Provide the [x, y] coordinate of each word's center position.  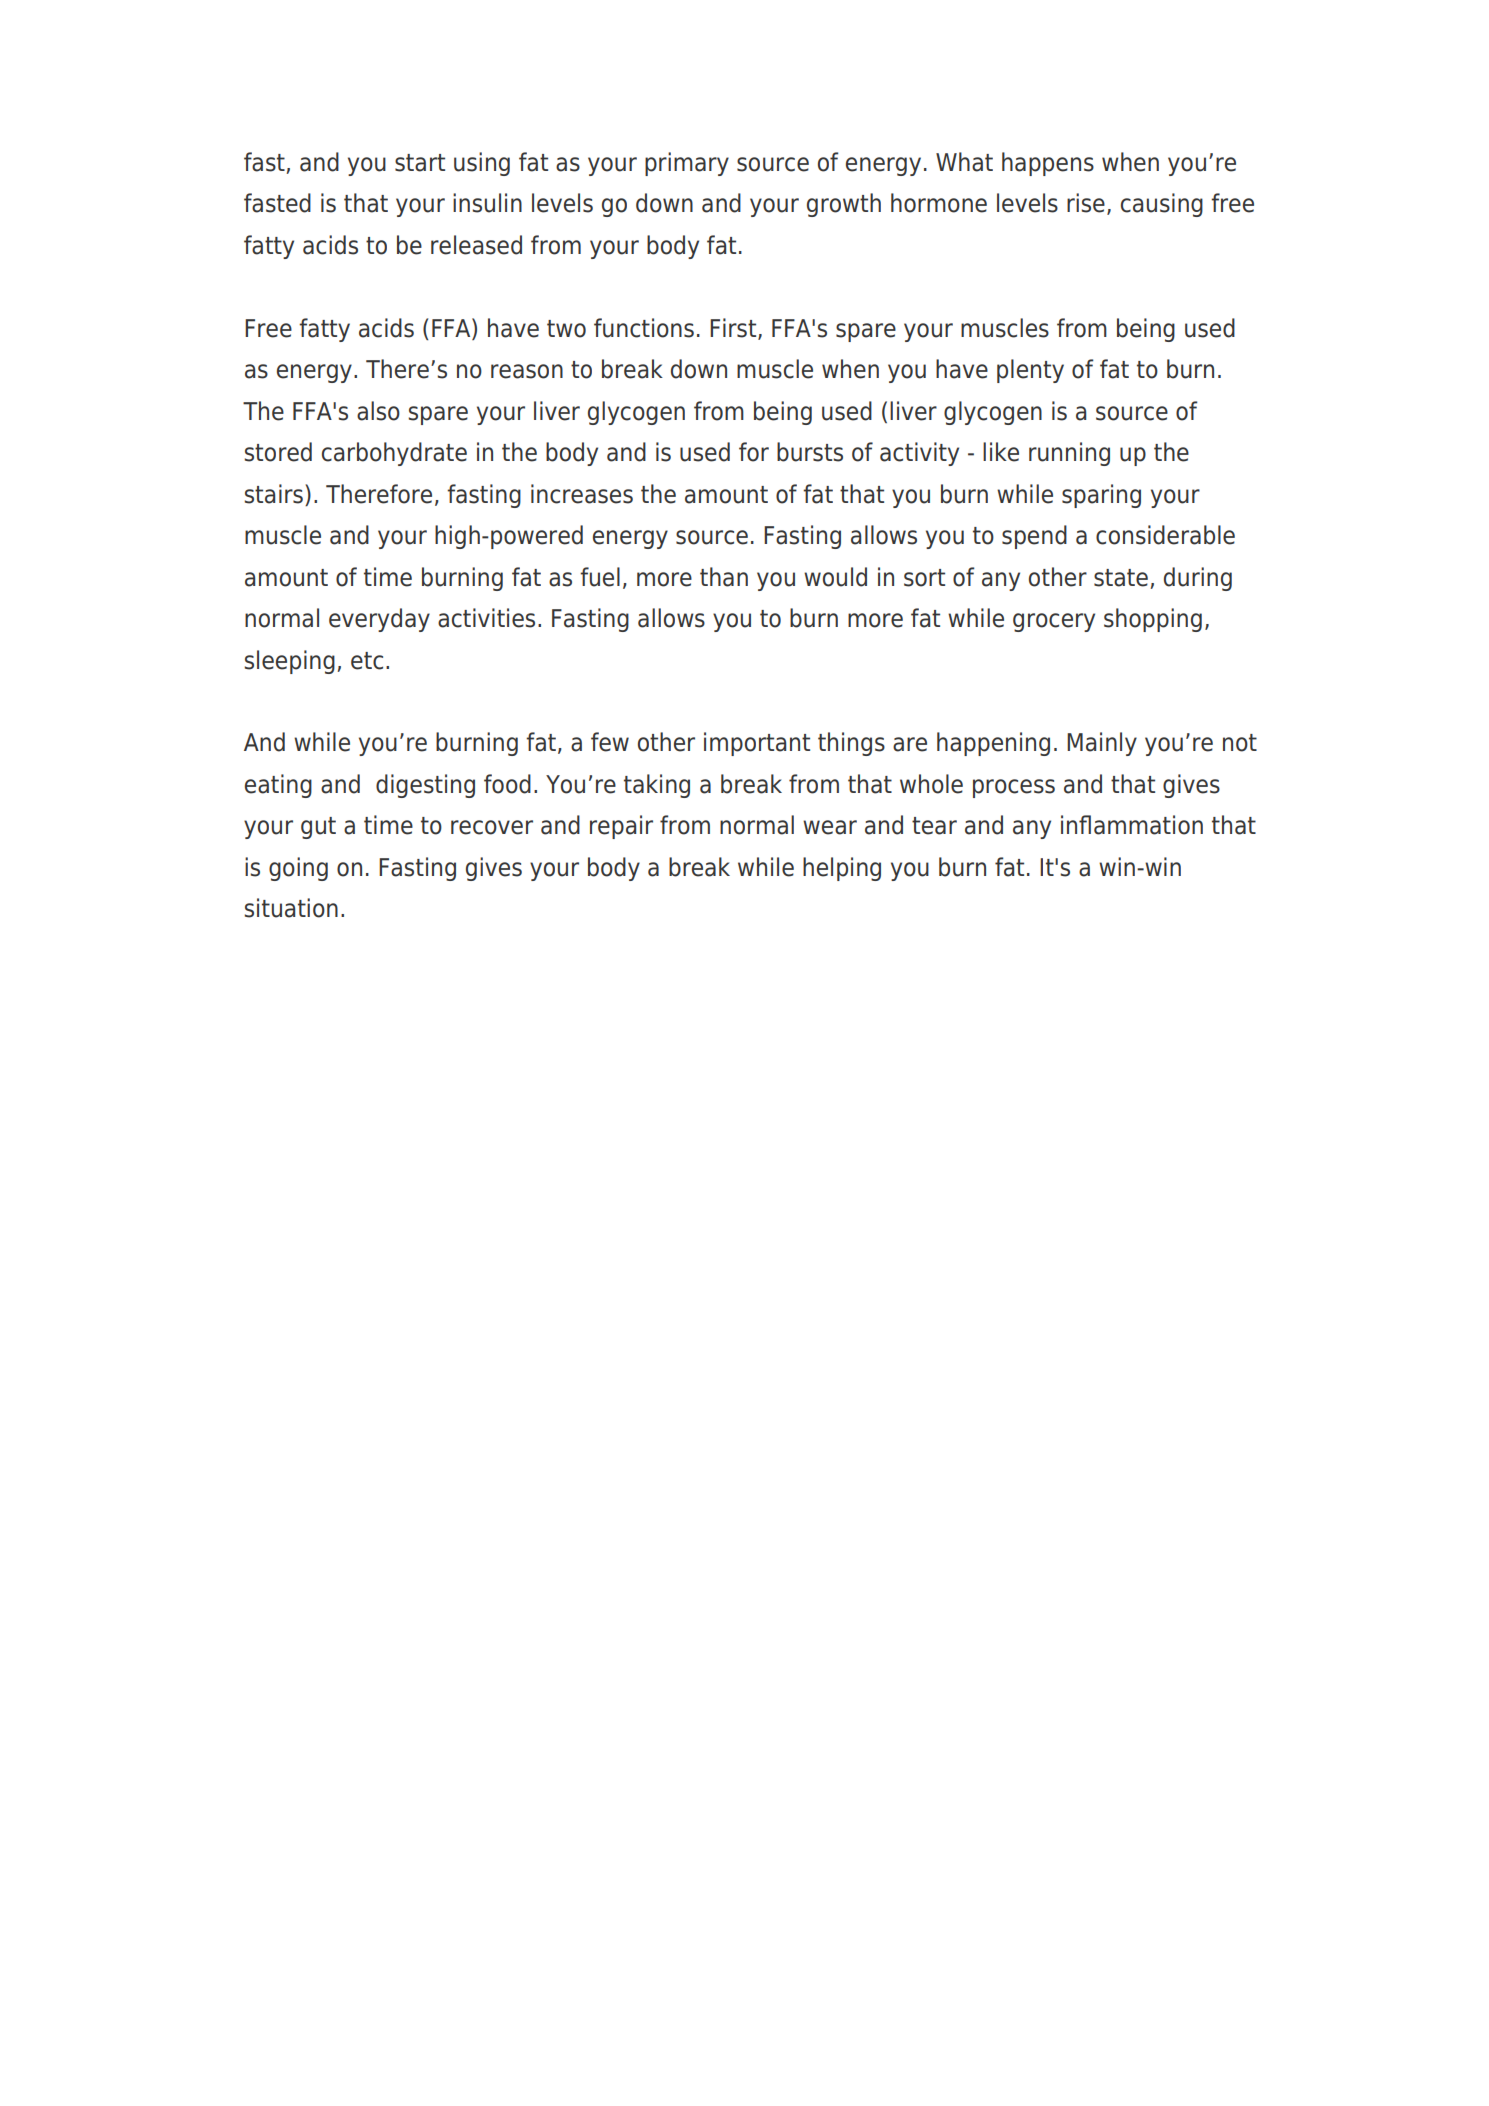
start [420, 163]
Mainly [1102, 744]
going [298, 869]
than [724, 577]
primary [687, 164]
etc [367, 661]
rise [1086, 203]
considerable [1165, 535]
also [378, 411]
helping [842, 869]
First [734, 329]
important [757, 744]
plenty [1030, 371]
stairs [273, 494]
